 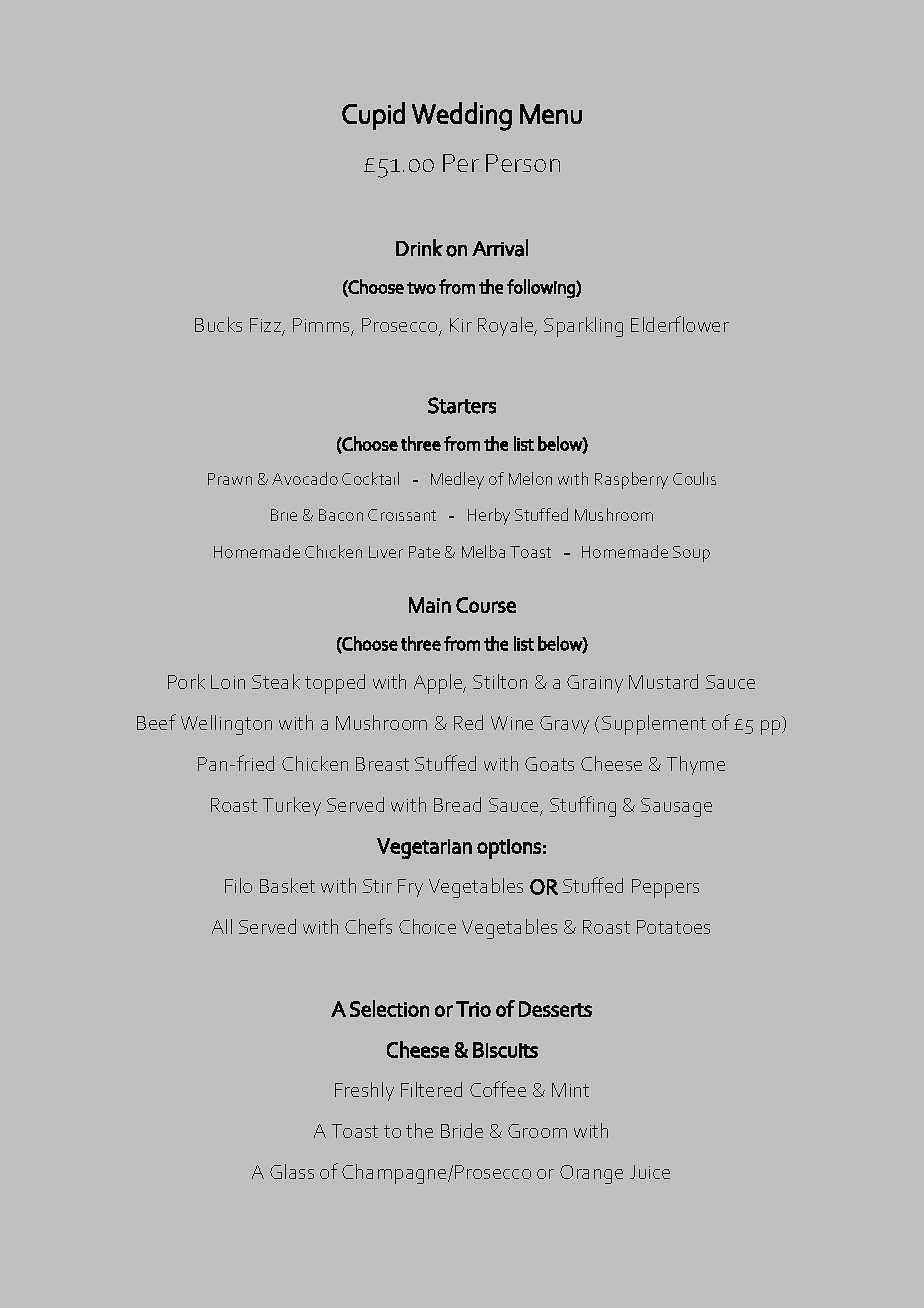 What do you see at coordinates (551, 114) in the screenshot?
I see `Menu` at bounding box center [551, 114].
